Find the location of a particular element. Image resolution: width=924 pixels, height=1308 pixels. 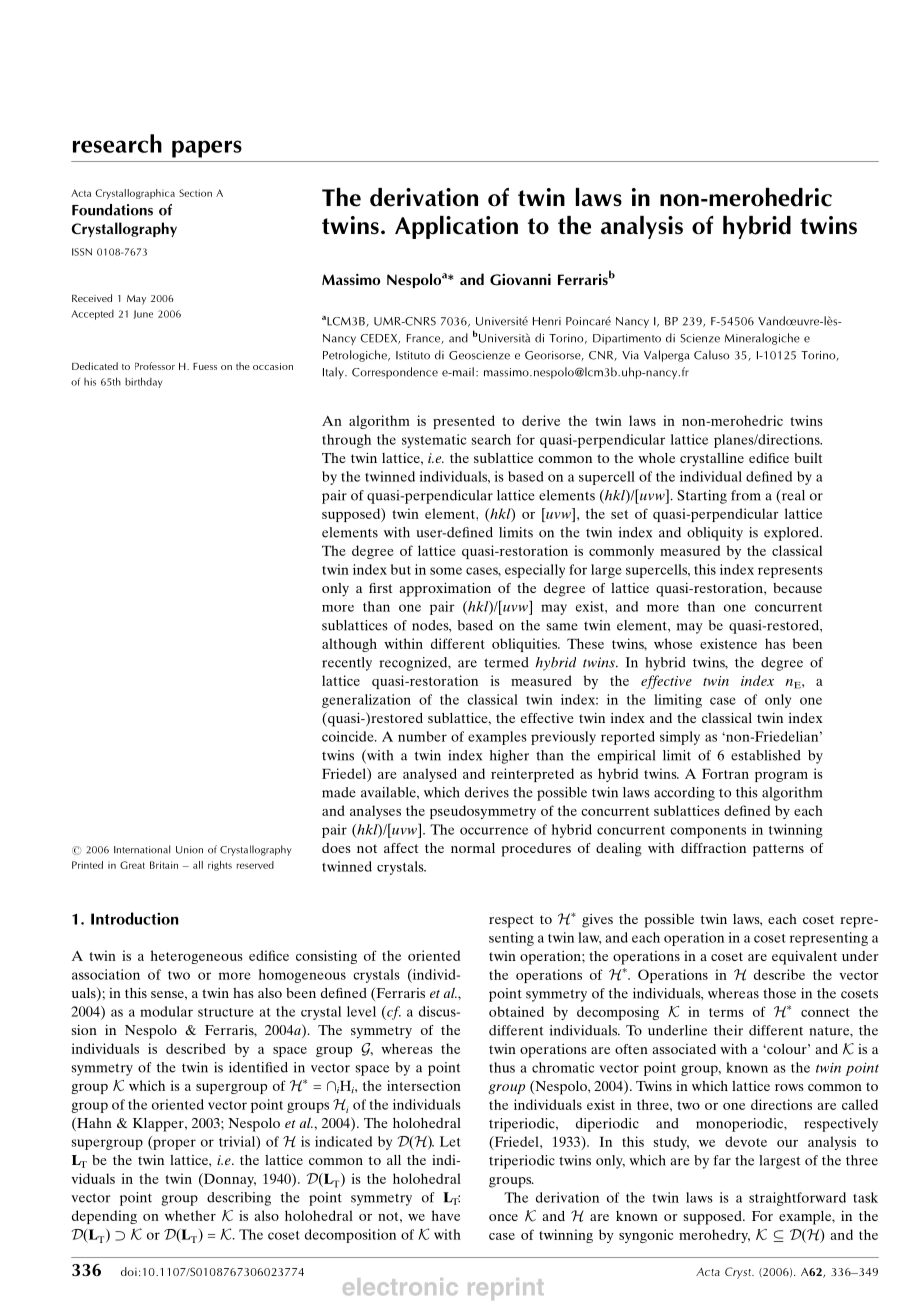

reprint is located at coordinates (505, 1289).
